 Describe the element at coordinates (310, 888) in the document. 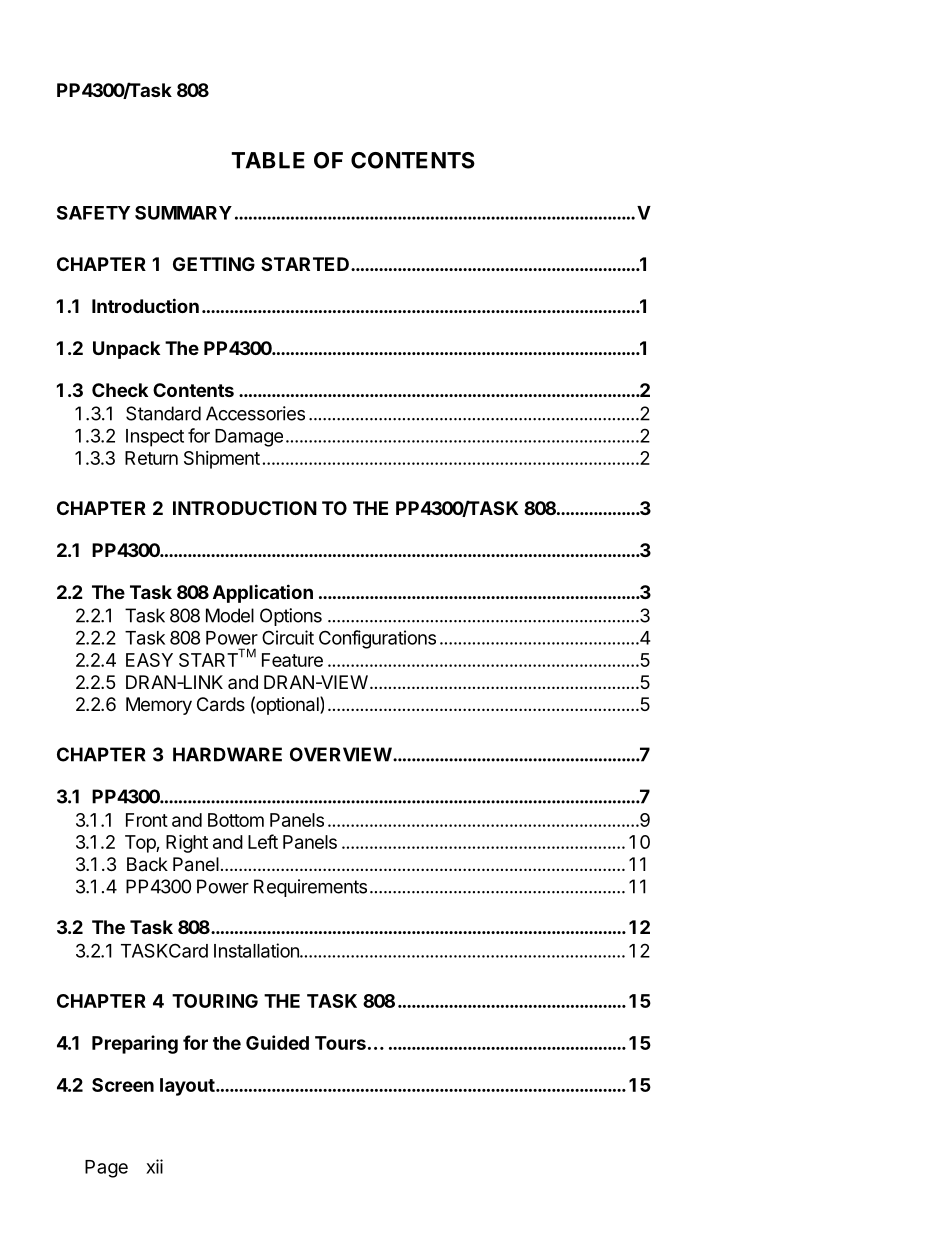

I see `Requirements` at that location.
